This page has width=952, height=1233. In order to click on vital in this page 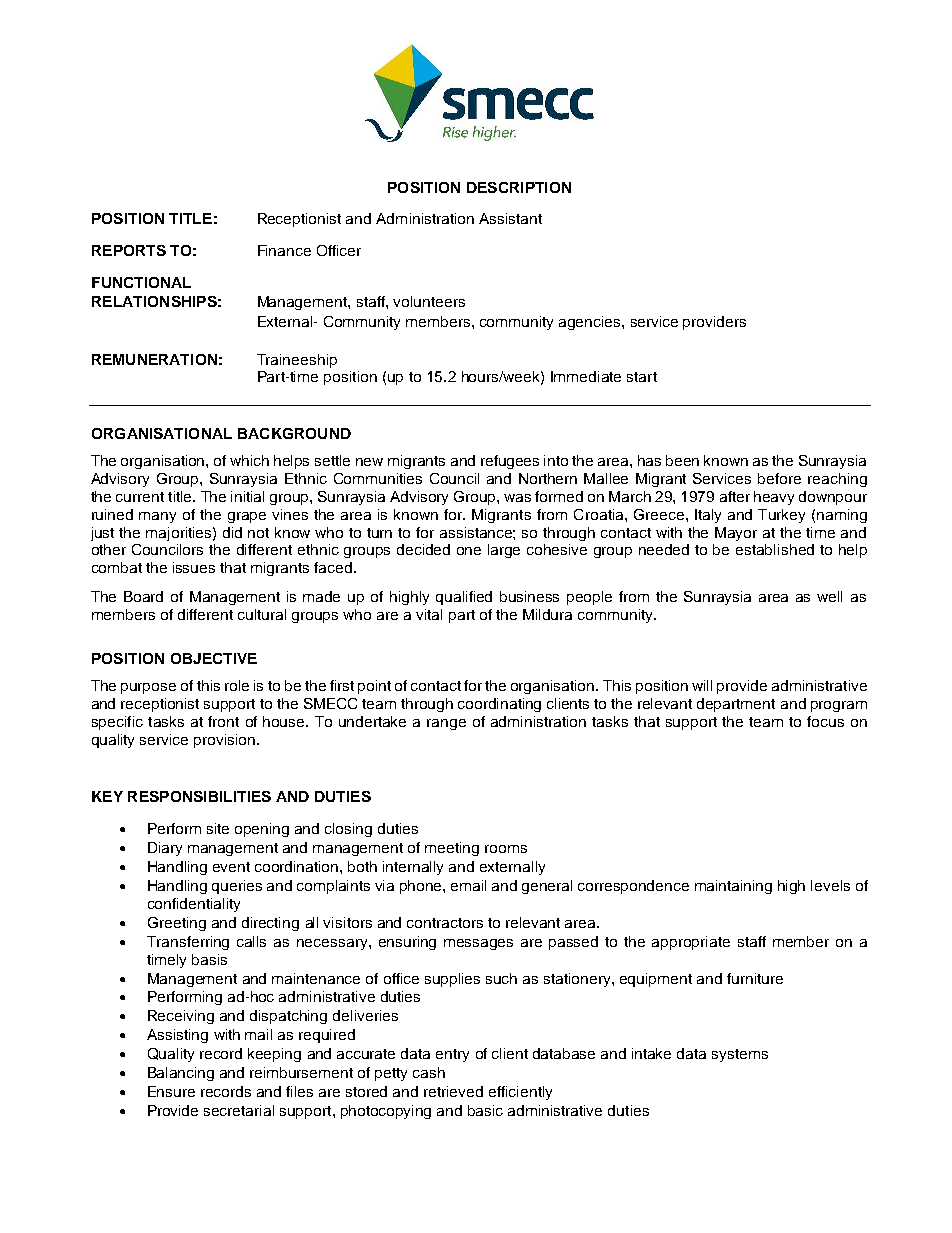, I will do `click(429, 614)`.
